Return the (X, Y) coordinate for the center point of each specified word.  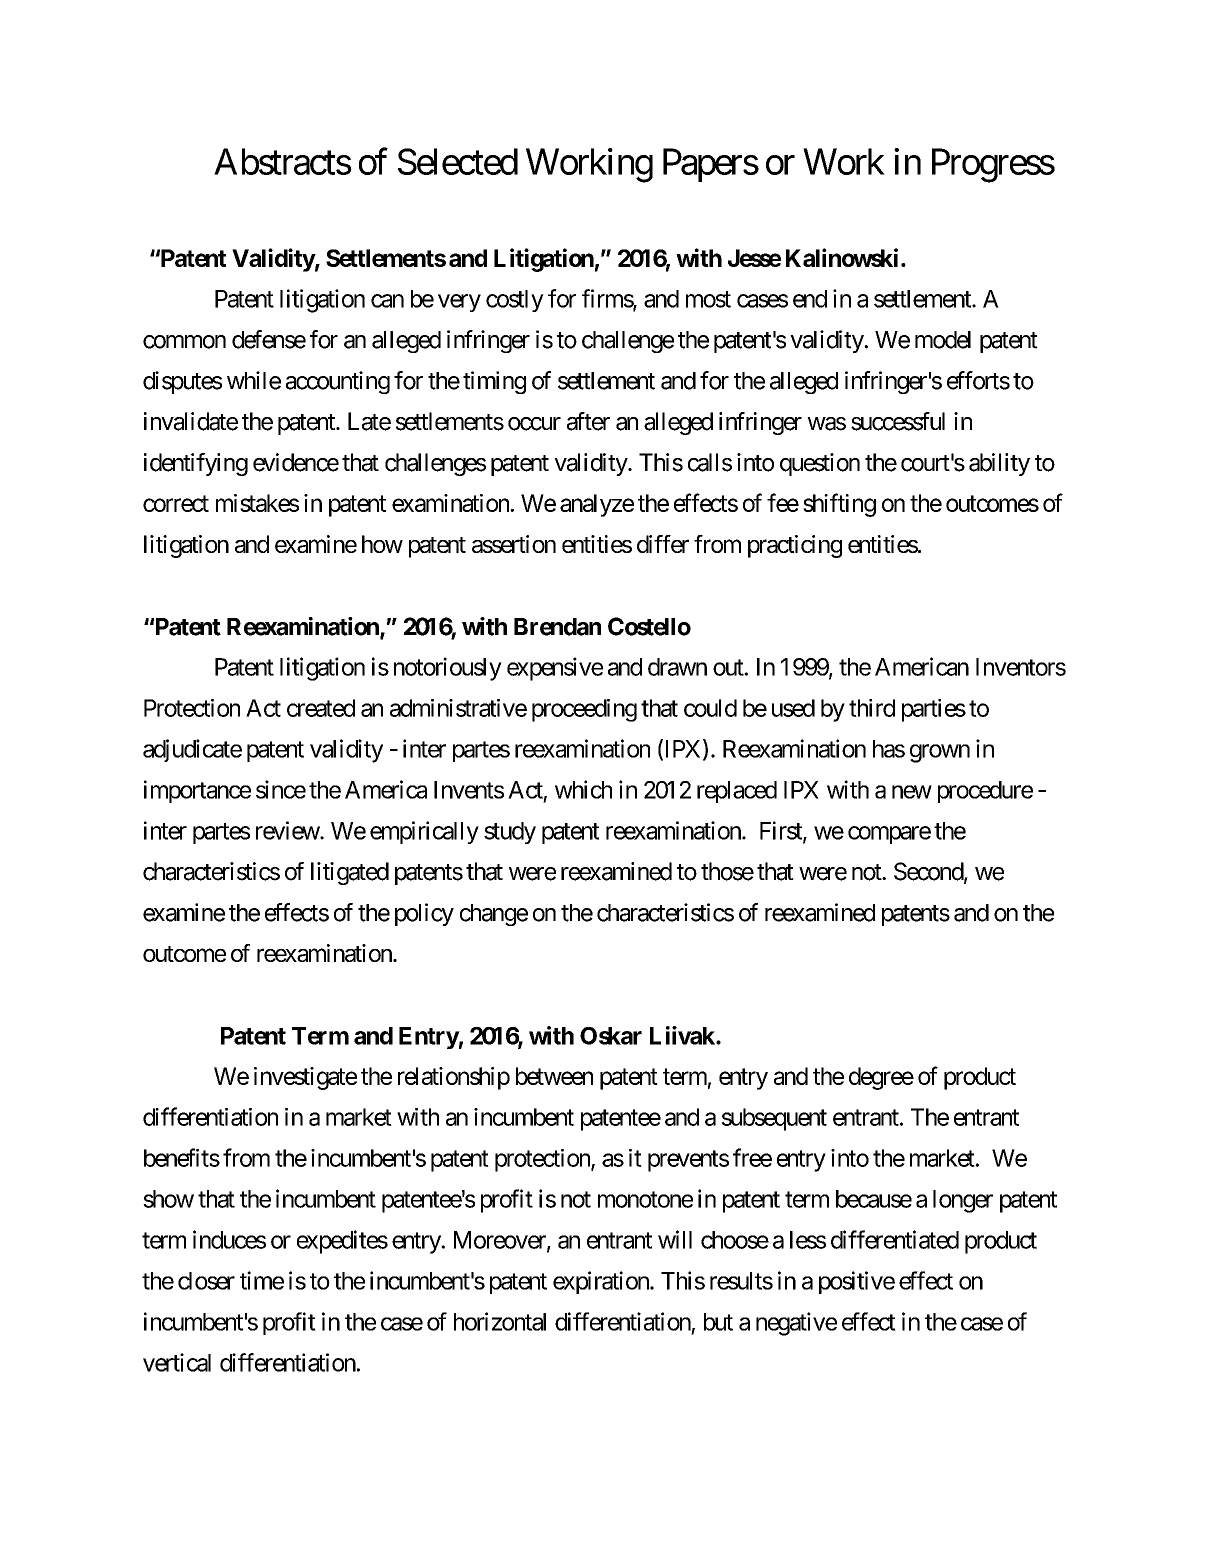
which (583, 789)
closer (206, 1281)
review (288, 830)
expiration (602, 1282)
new (912, 792)
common (184, 342)
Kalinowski (842, 257)
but (718, 1322)
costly (515, 301)
